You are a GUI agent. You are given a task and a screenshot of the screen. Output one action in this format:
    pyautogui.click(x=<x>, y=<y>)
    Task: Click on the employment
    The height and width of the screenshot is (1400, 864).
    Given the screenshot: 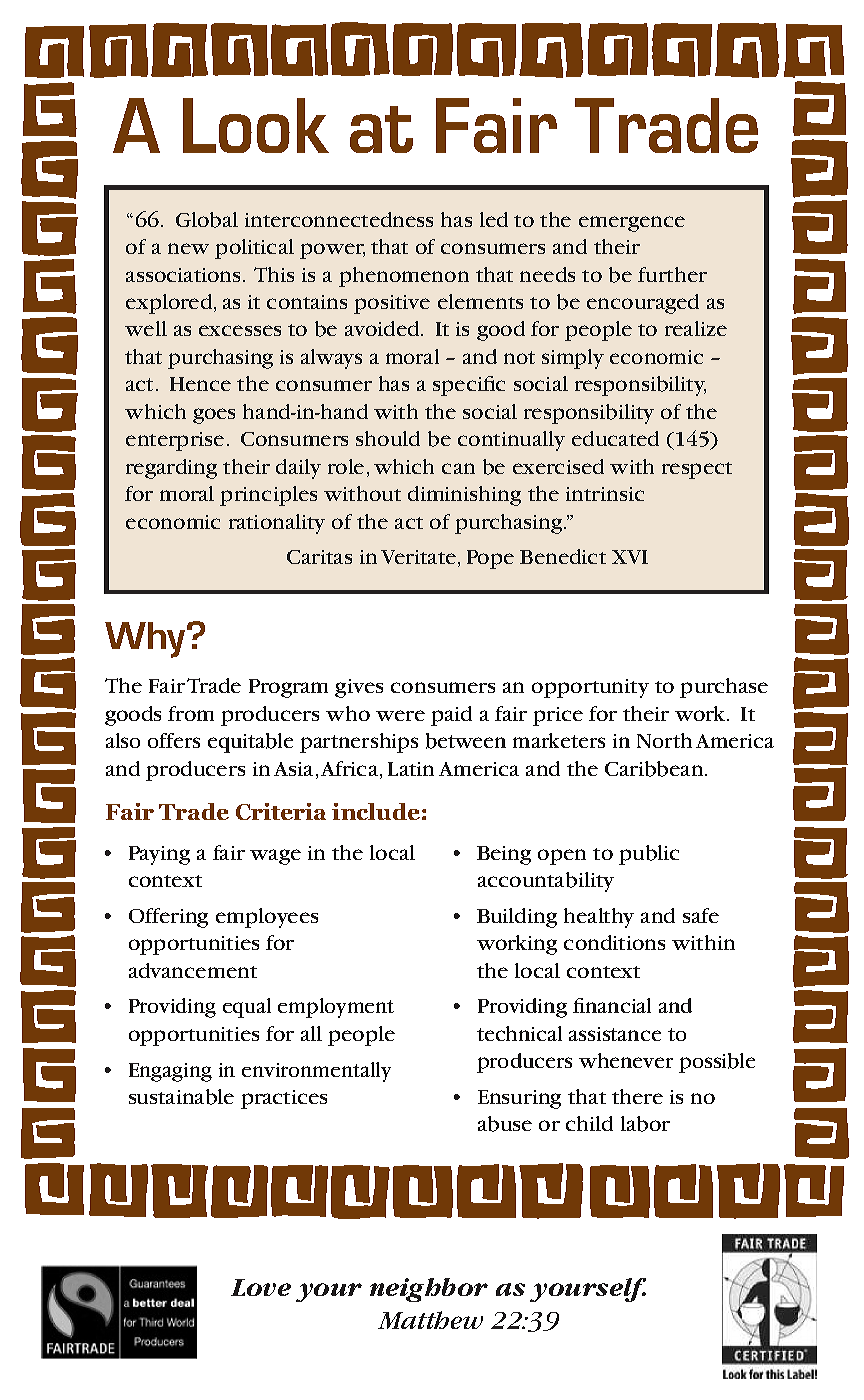 What is the action you would take?
    pyautogui.click(x=336, y=1008)
